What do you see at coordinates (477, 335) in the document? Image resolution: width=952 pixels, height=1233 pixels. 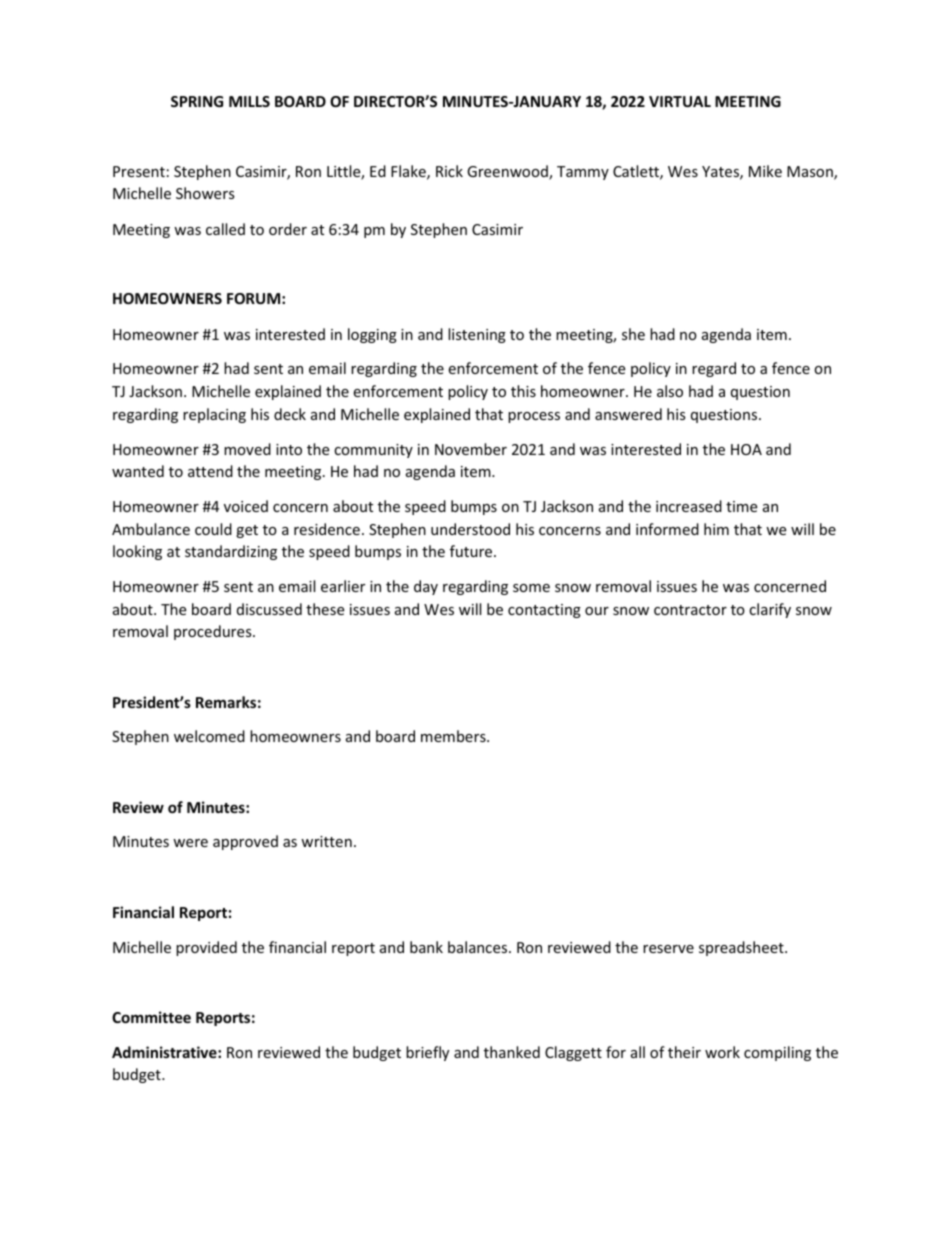 I see `listening` at bounding box center [477, 335].
